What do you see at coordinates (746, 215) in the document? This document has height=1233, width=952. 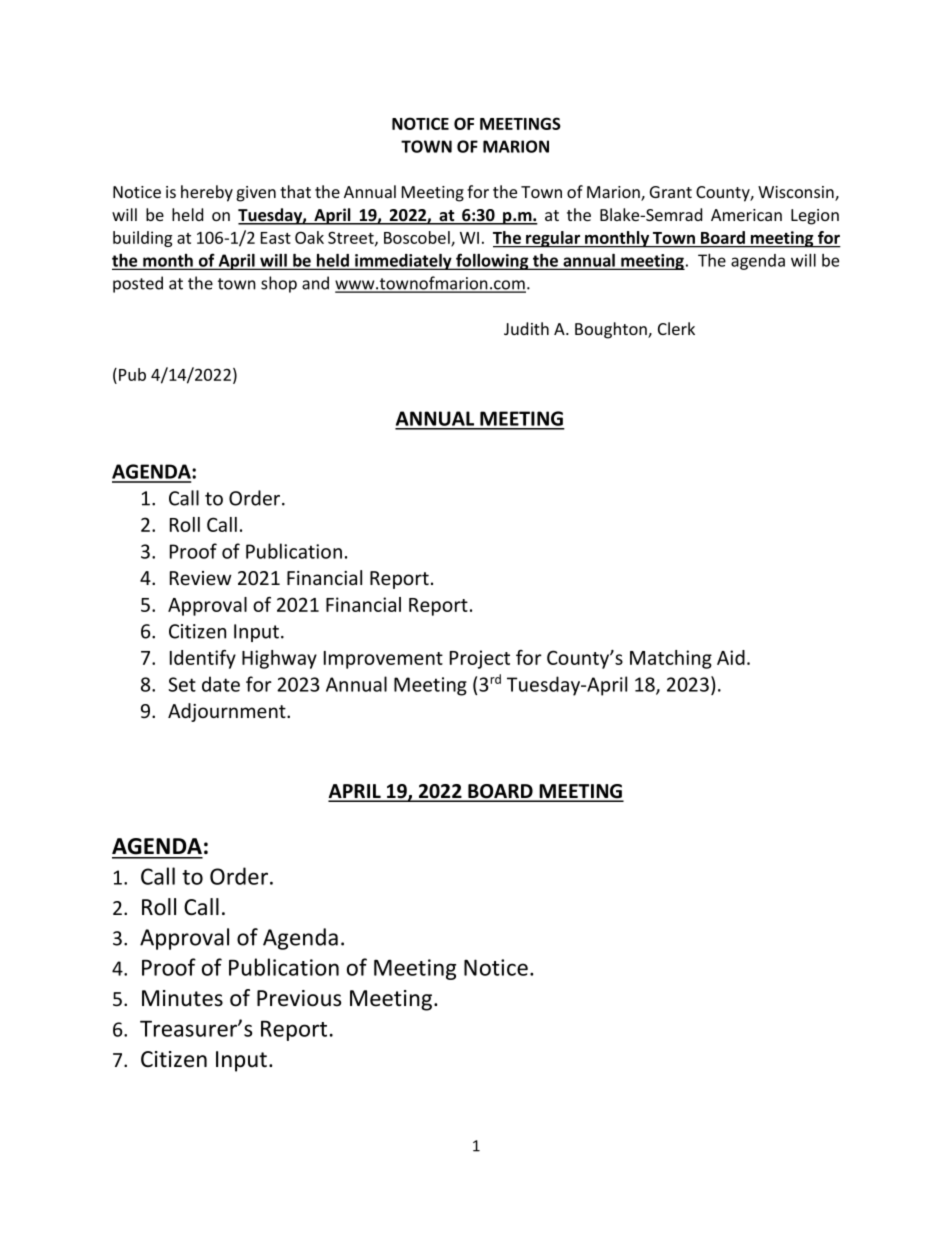 I see `American` at bounding box center [746, 215].
